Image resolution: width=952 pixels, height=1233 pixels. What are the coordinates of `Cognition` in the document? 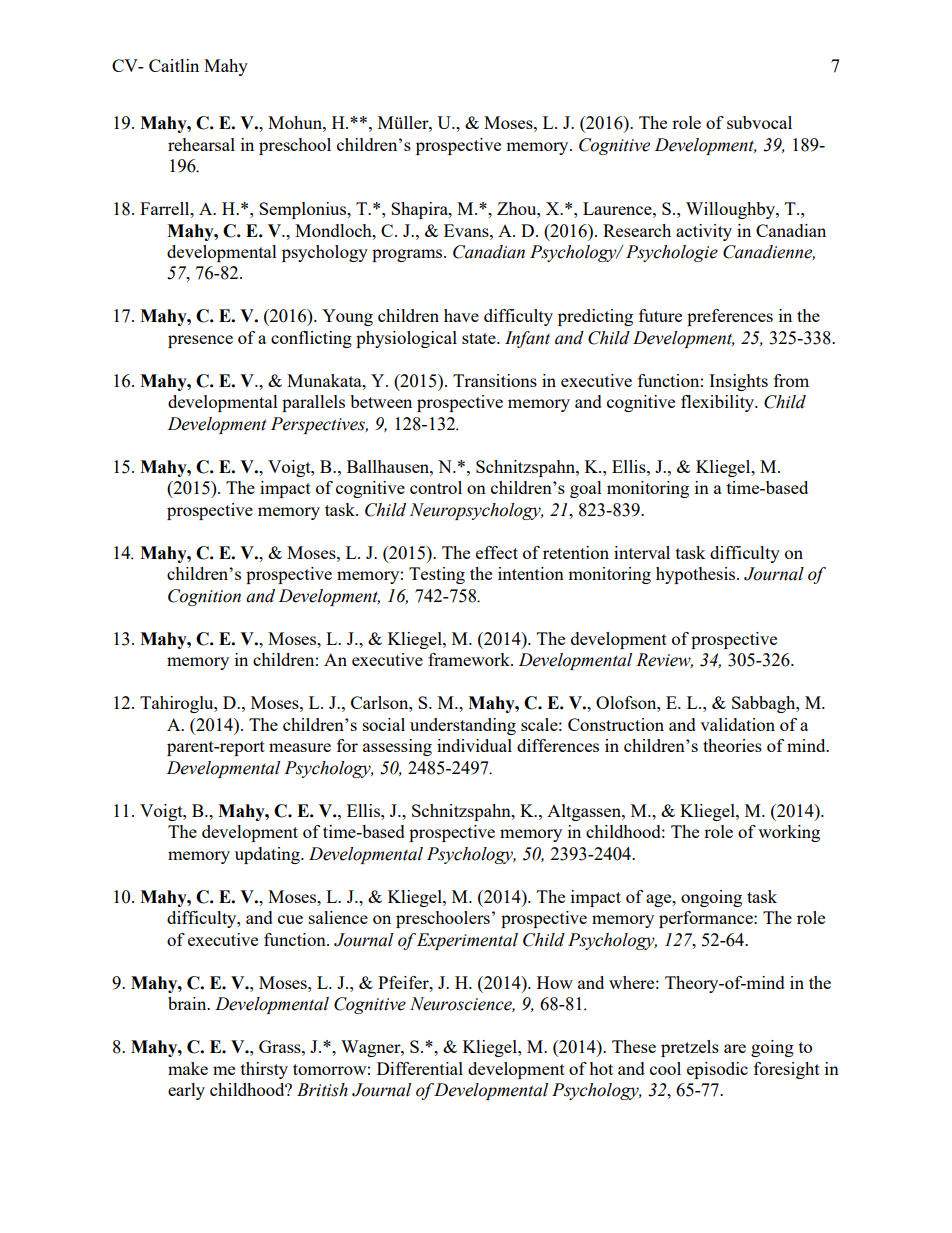 It's located at (204, 597).
